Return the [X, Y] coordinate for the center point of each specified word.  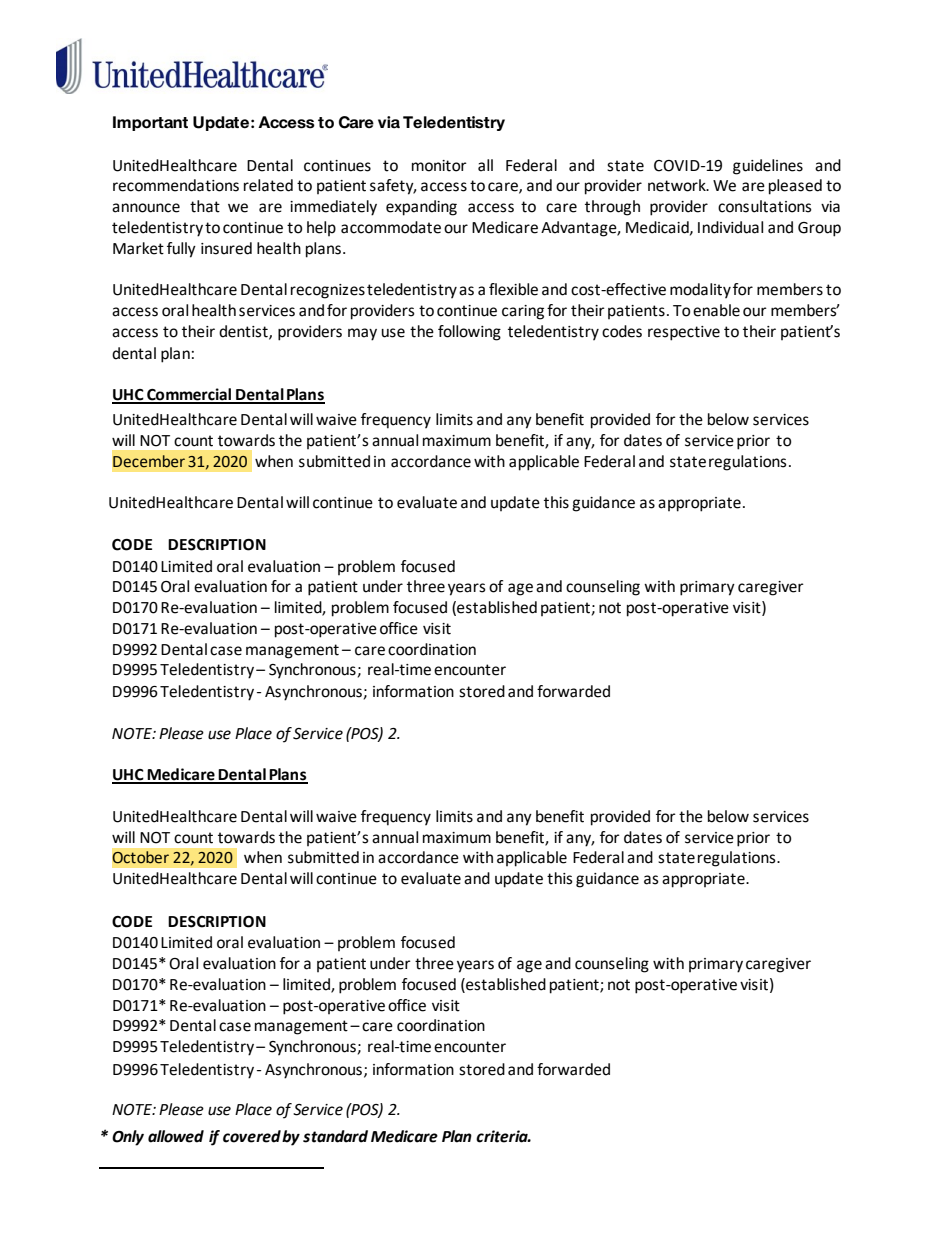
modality [700, 291]
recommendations [176, 185]
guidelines [768, 167]
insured [226, 248]
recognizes [328, 291]
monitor [439, 166]
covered [252, 1136]
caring [523, 312]
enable [716, 310]
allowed [176, 1136]
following [469, 333]
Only [128, 1138]
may [362, 334]
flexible [513, 289]
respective [684, 333]
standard [335, 1136]
